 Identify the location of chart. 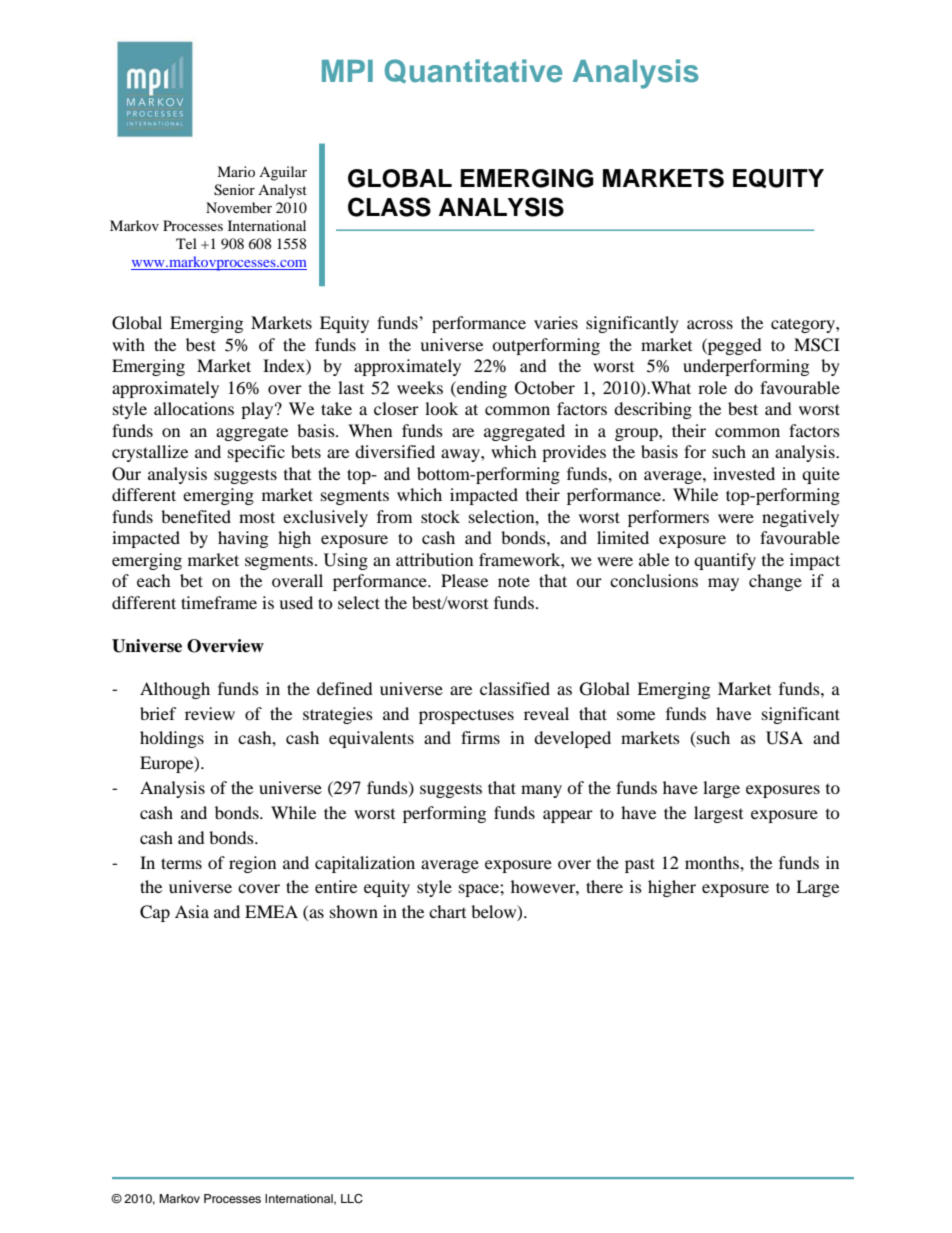
(447, 911).
